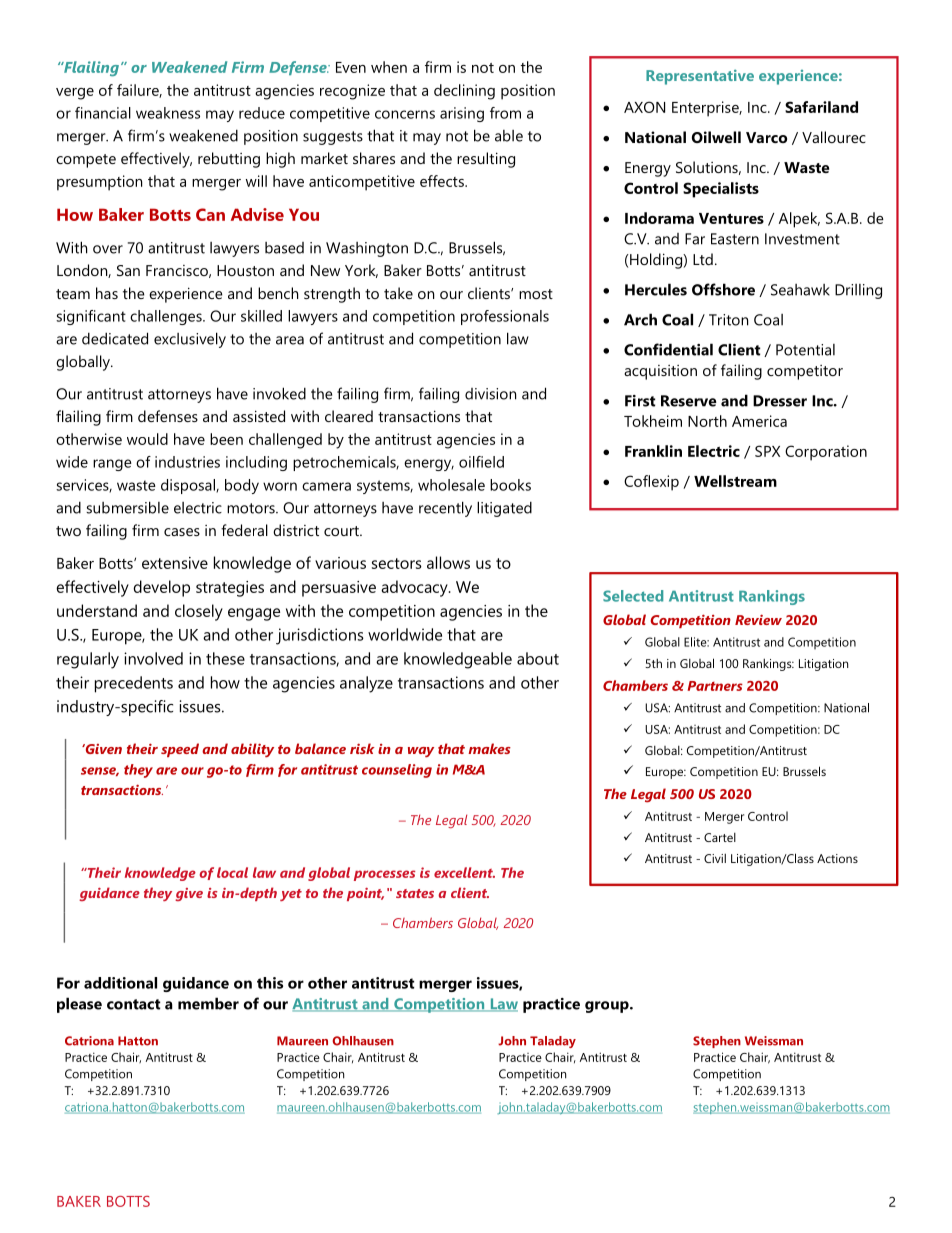 The width and height of the screenshot is (952, 1233). Describe the element at coordinates (715, 686) in the screenshot. I see `Partners` at that location.
